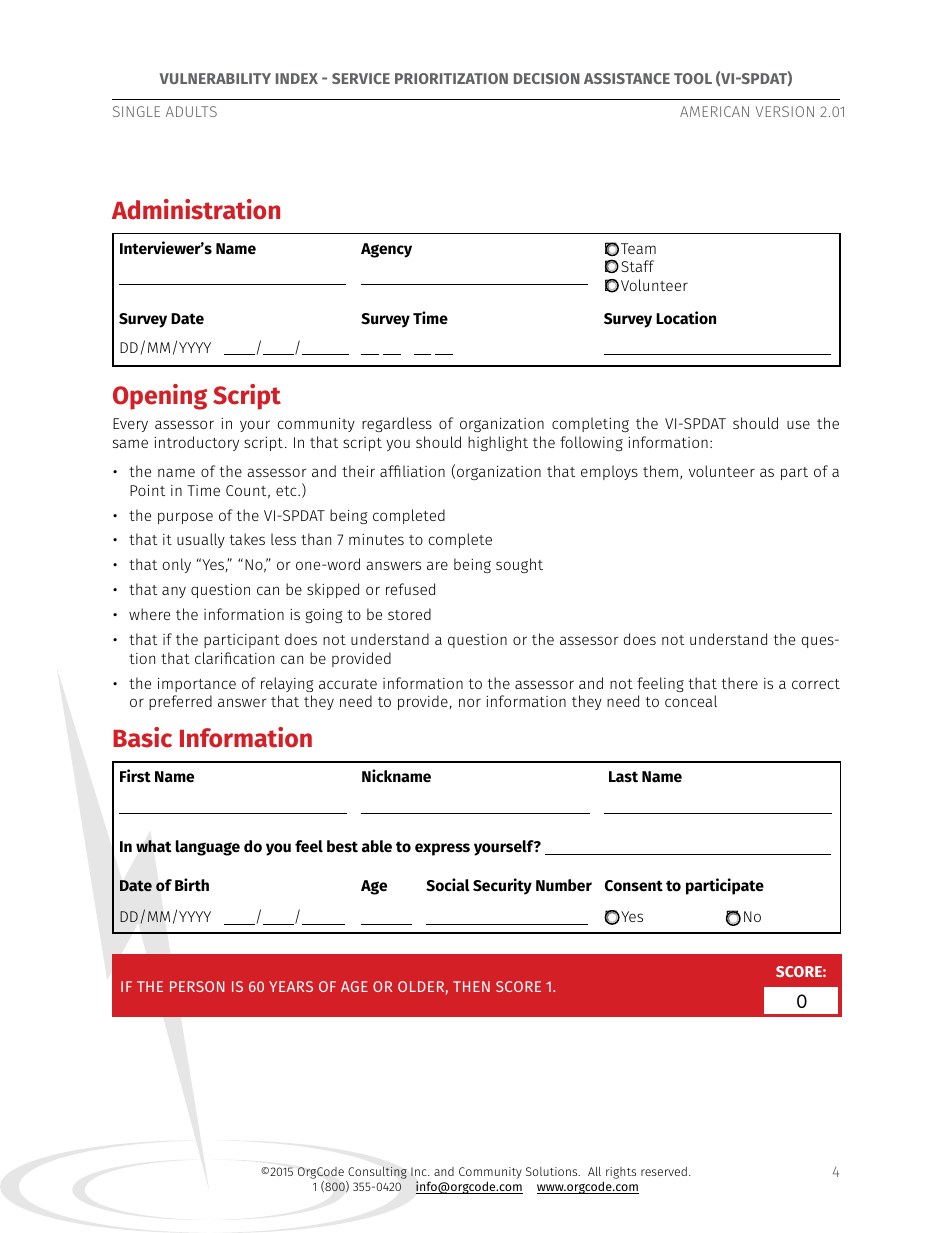  I want to click on Inc, so click(420, 1171).
